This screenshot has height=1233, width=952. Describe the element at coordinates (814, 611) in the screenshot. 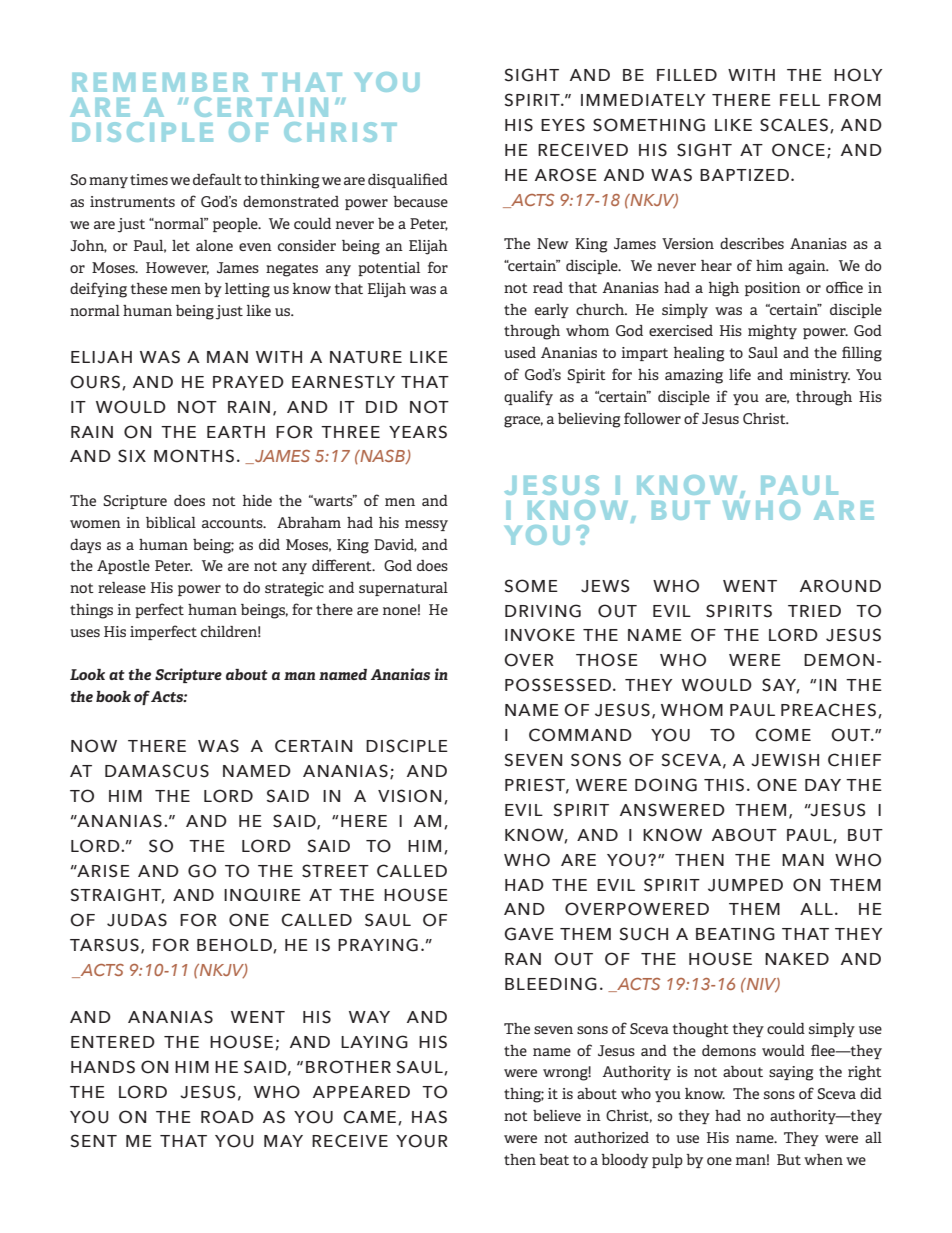

I see `TRIED` at that location.
